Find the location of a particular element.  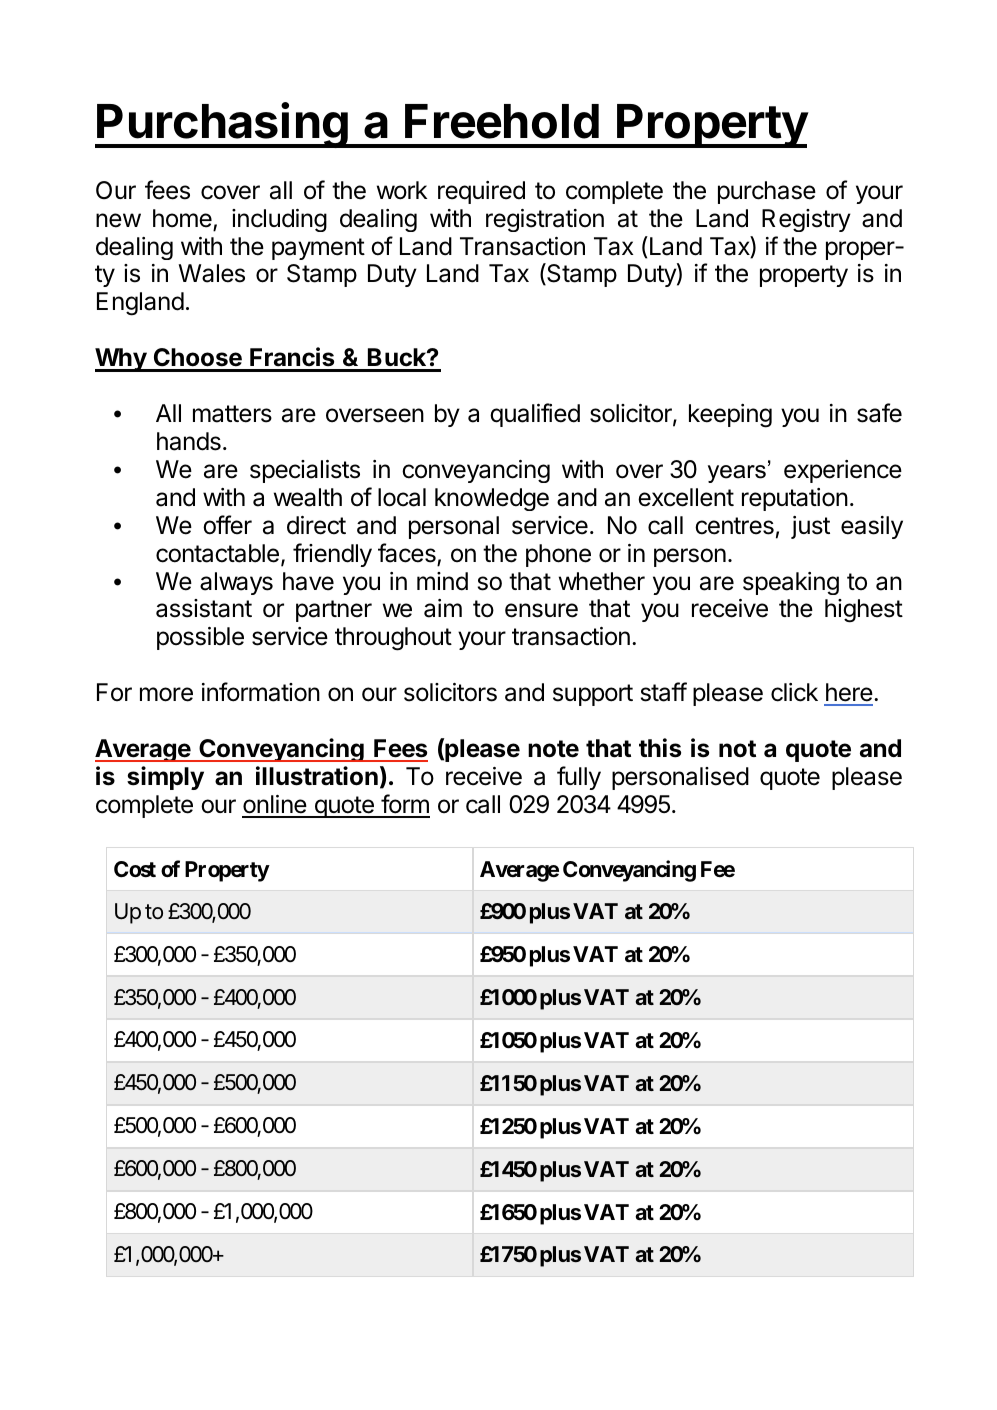

purchase is located at coordinates (767, 192).
